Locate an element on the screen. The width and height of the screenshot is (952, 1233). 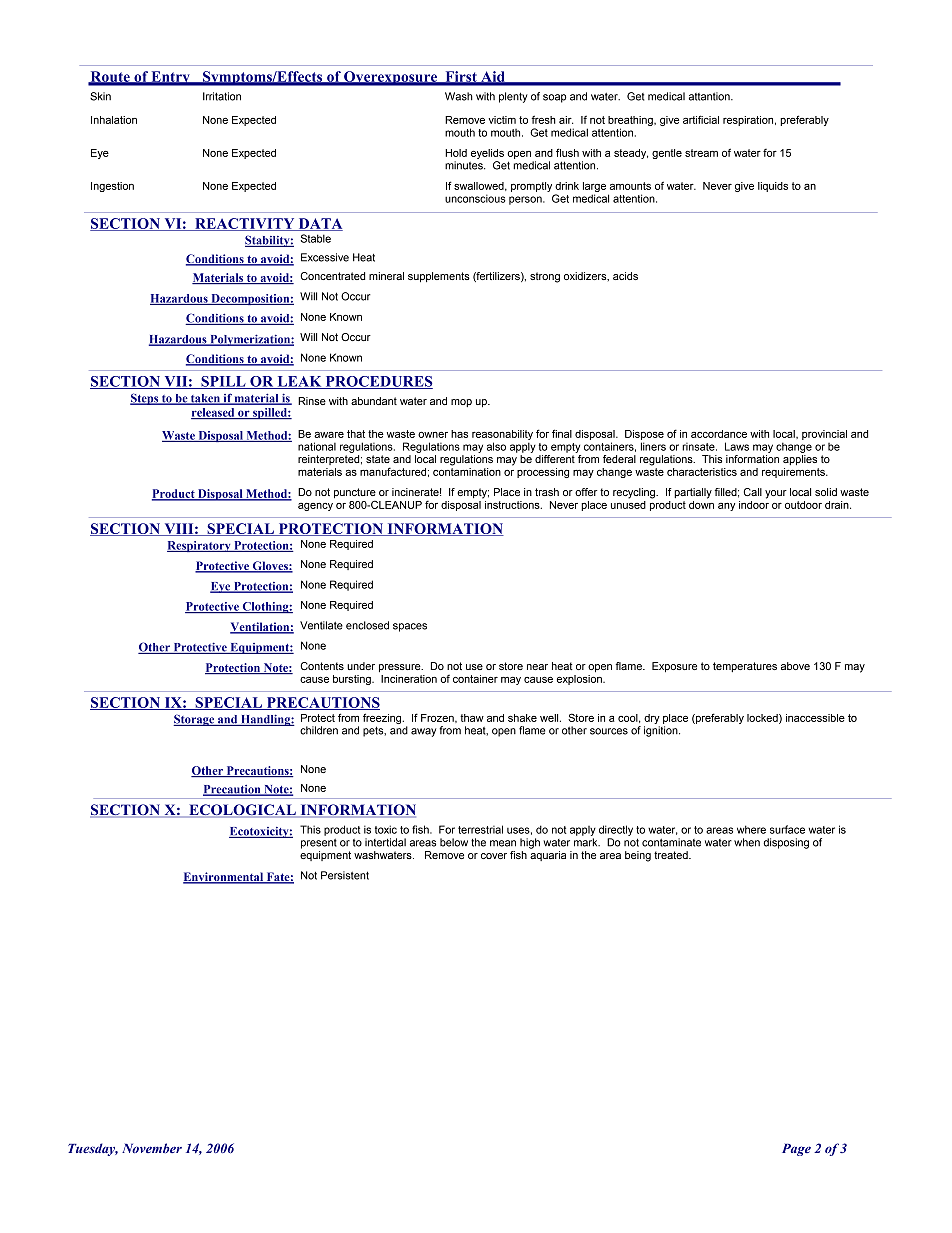
Laws is located at coordinates (737, 446).
